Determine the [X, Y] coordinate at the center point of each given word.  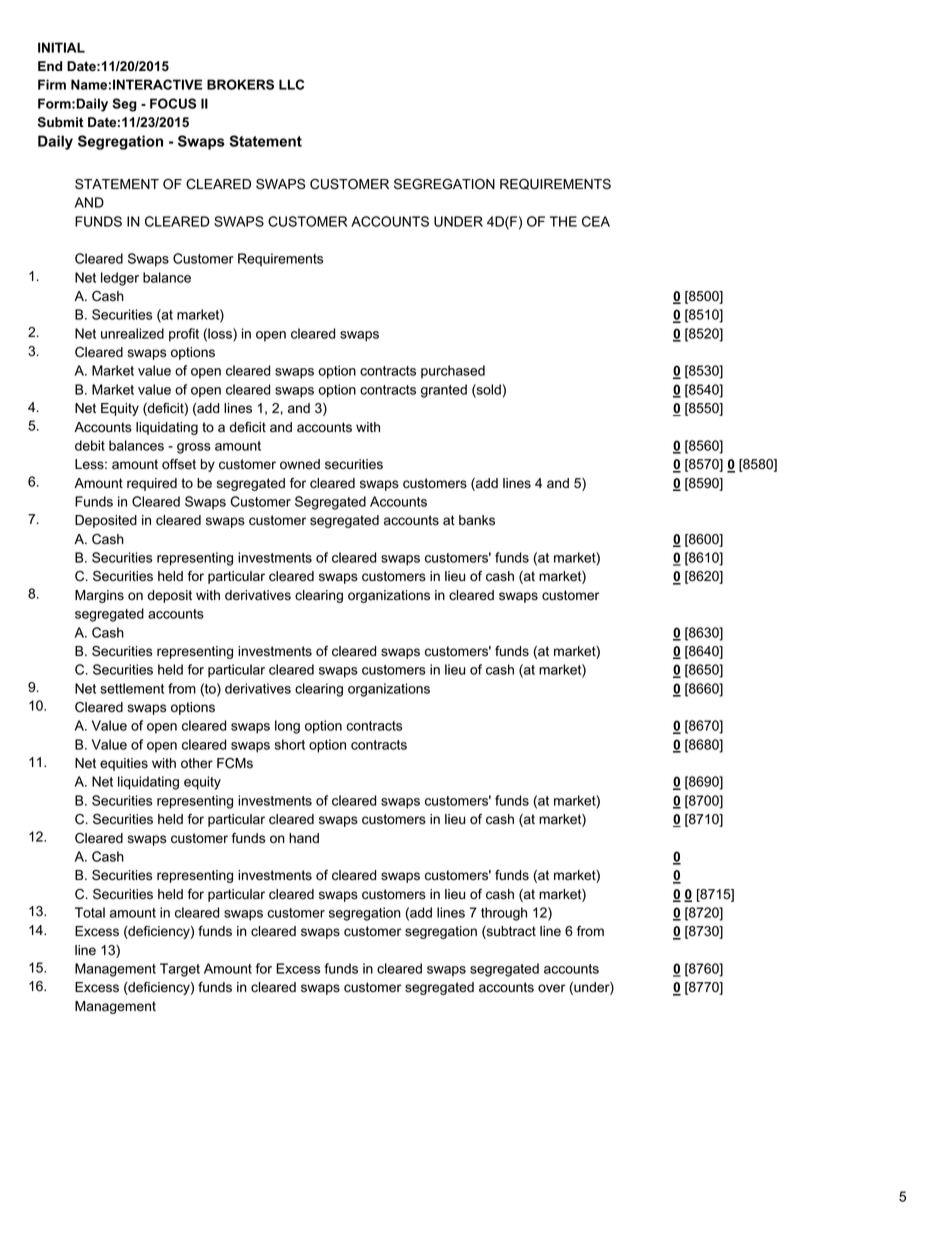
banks [477, 520]
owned [300, 464]
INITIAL [61, 47]
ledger [120, 279]
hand [304, 838]
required [152, 484]
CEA [596, 221]
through [504, 914]
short [290, 744]
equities [124, 764]
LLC [291, 84]
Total [90, 912]
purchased [453, 372]
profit [184, 335]
